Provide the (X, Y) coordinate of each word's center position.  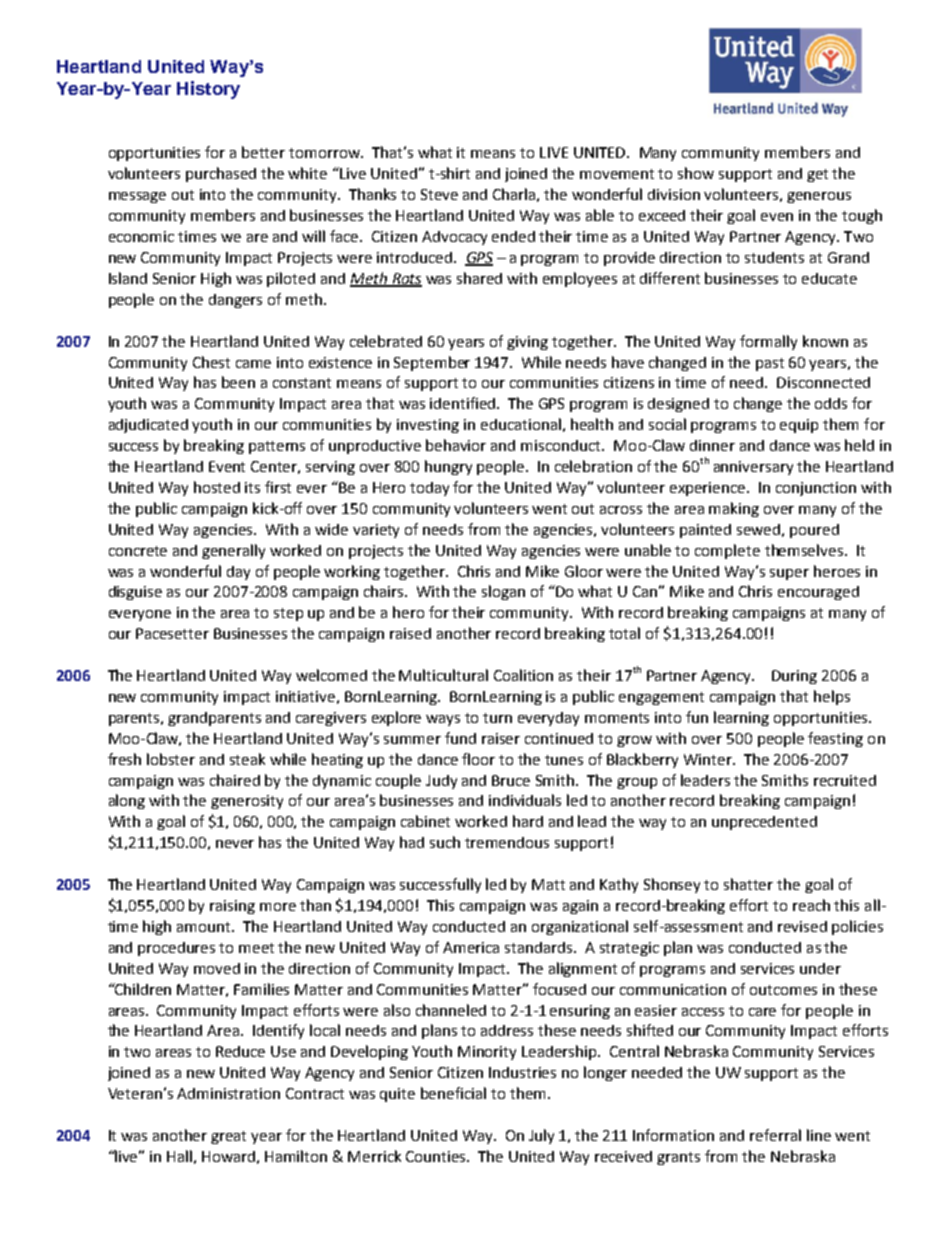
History (208, 90)
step (288, 614)
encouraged (818, 593)
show (696, 173)
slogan (503, 592)
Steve (439, 194)
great (228, 1137)
